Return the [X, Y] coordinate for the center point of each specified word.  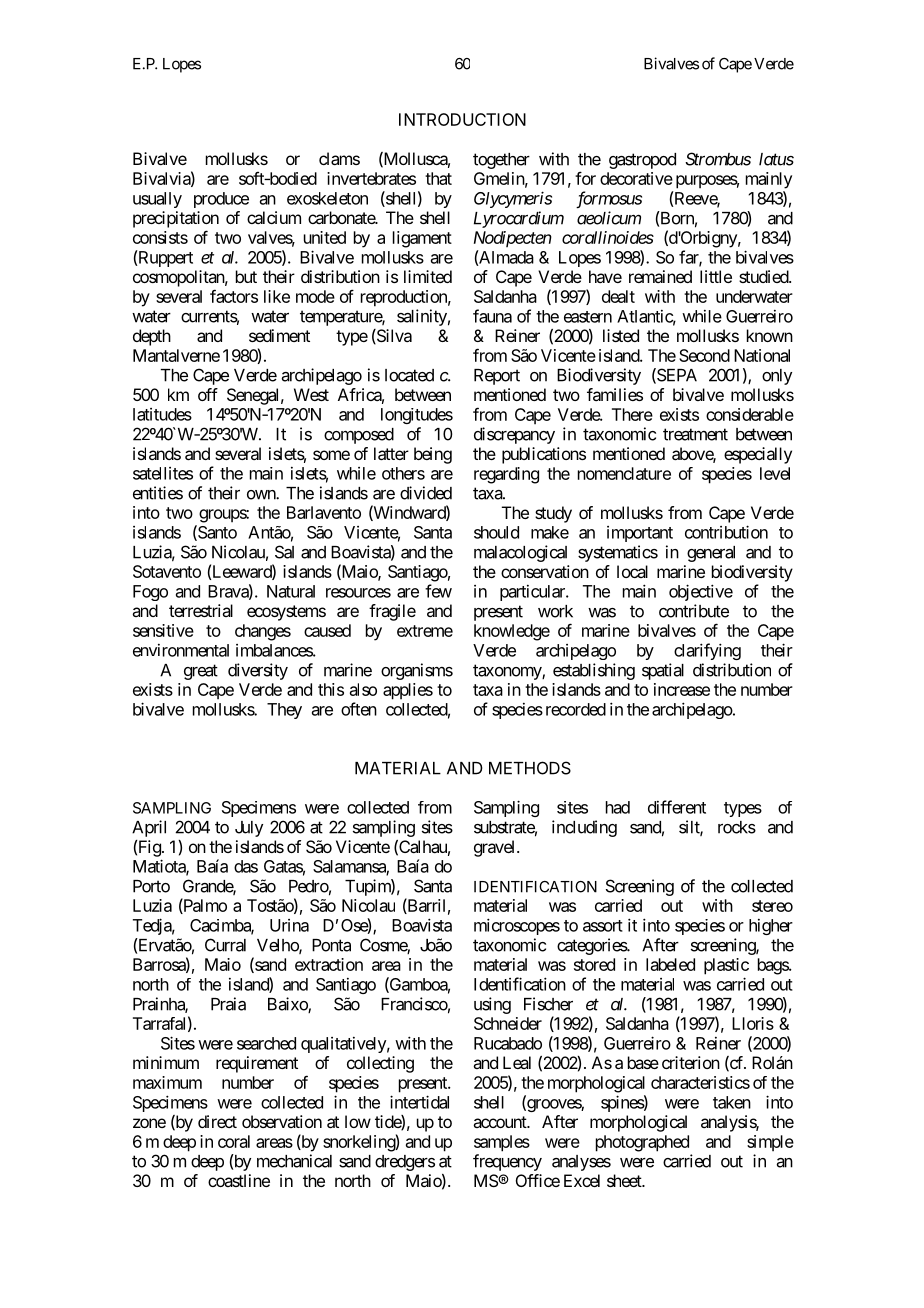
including [584, 828]
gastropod [642, 161]
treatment [695, 434]
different [677, 807]
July [249, 829]
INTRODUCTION [462, 119]
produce [221, 200]
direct [217, 1121]
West [311, 394]
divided [426, 493]
